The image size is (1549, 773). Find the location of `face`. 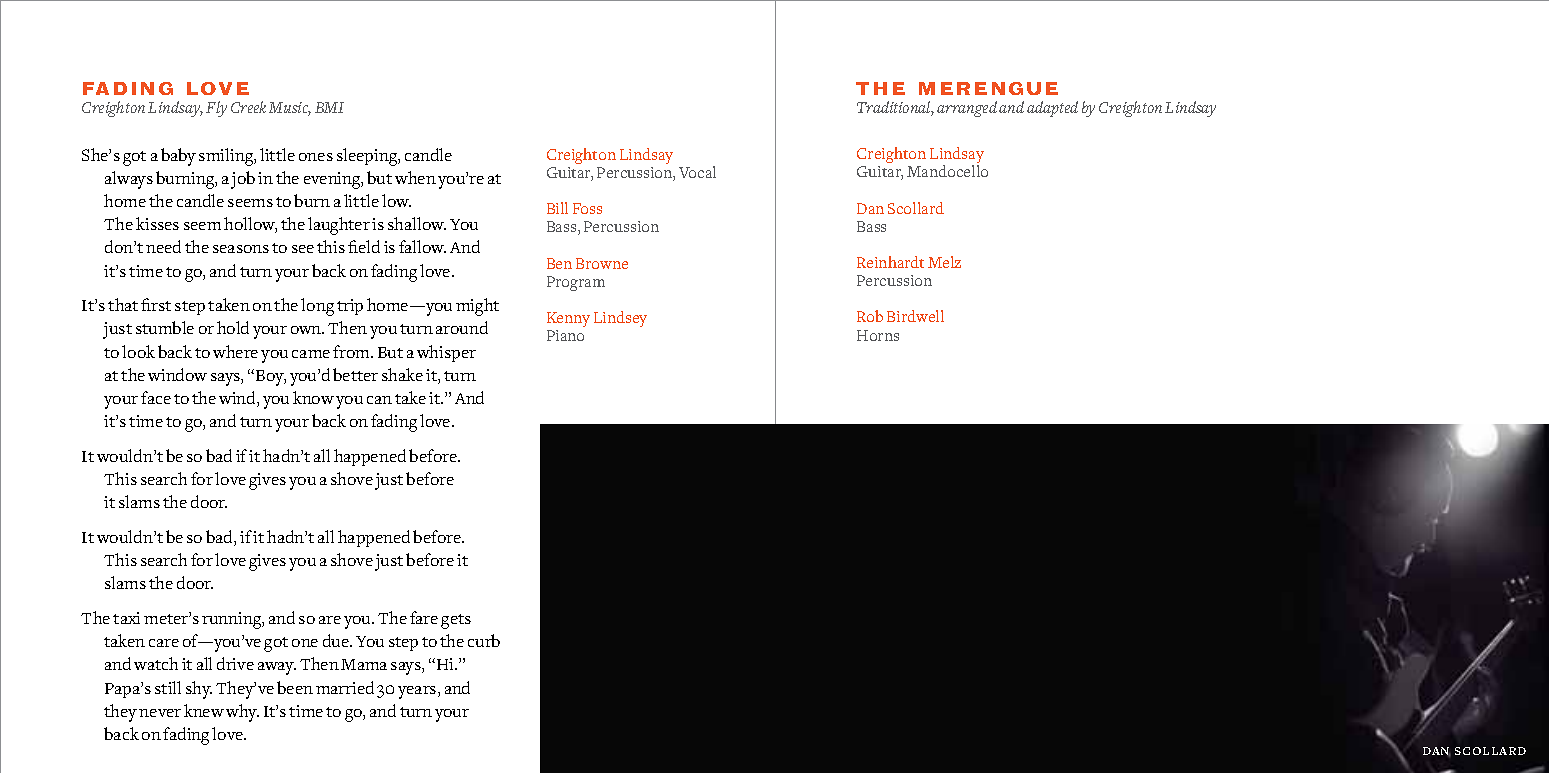

face is located at coordinates (156, 397).
